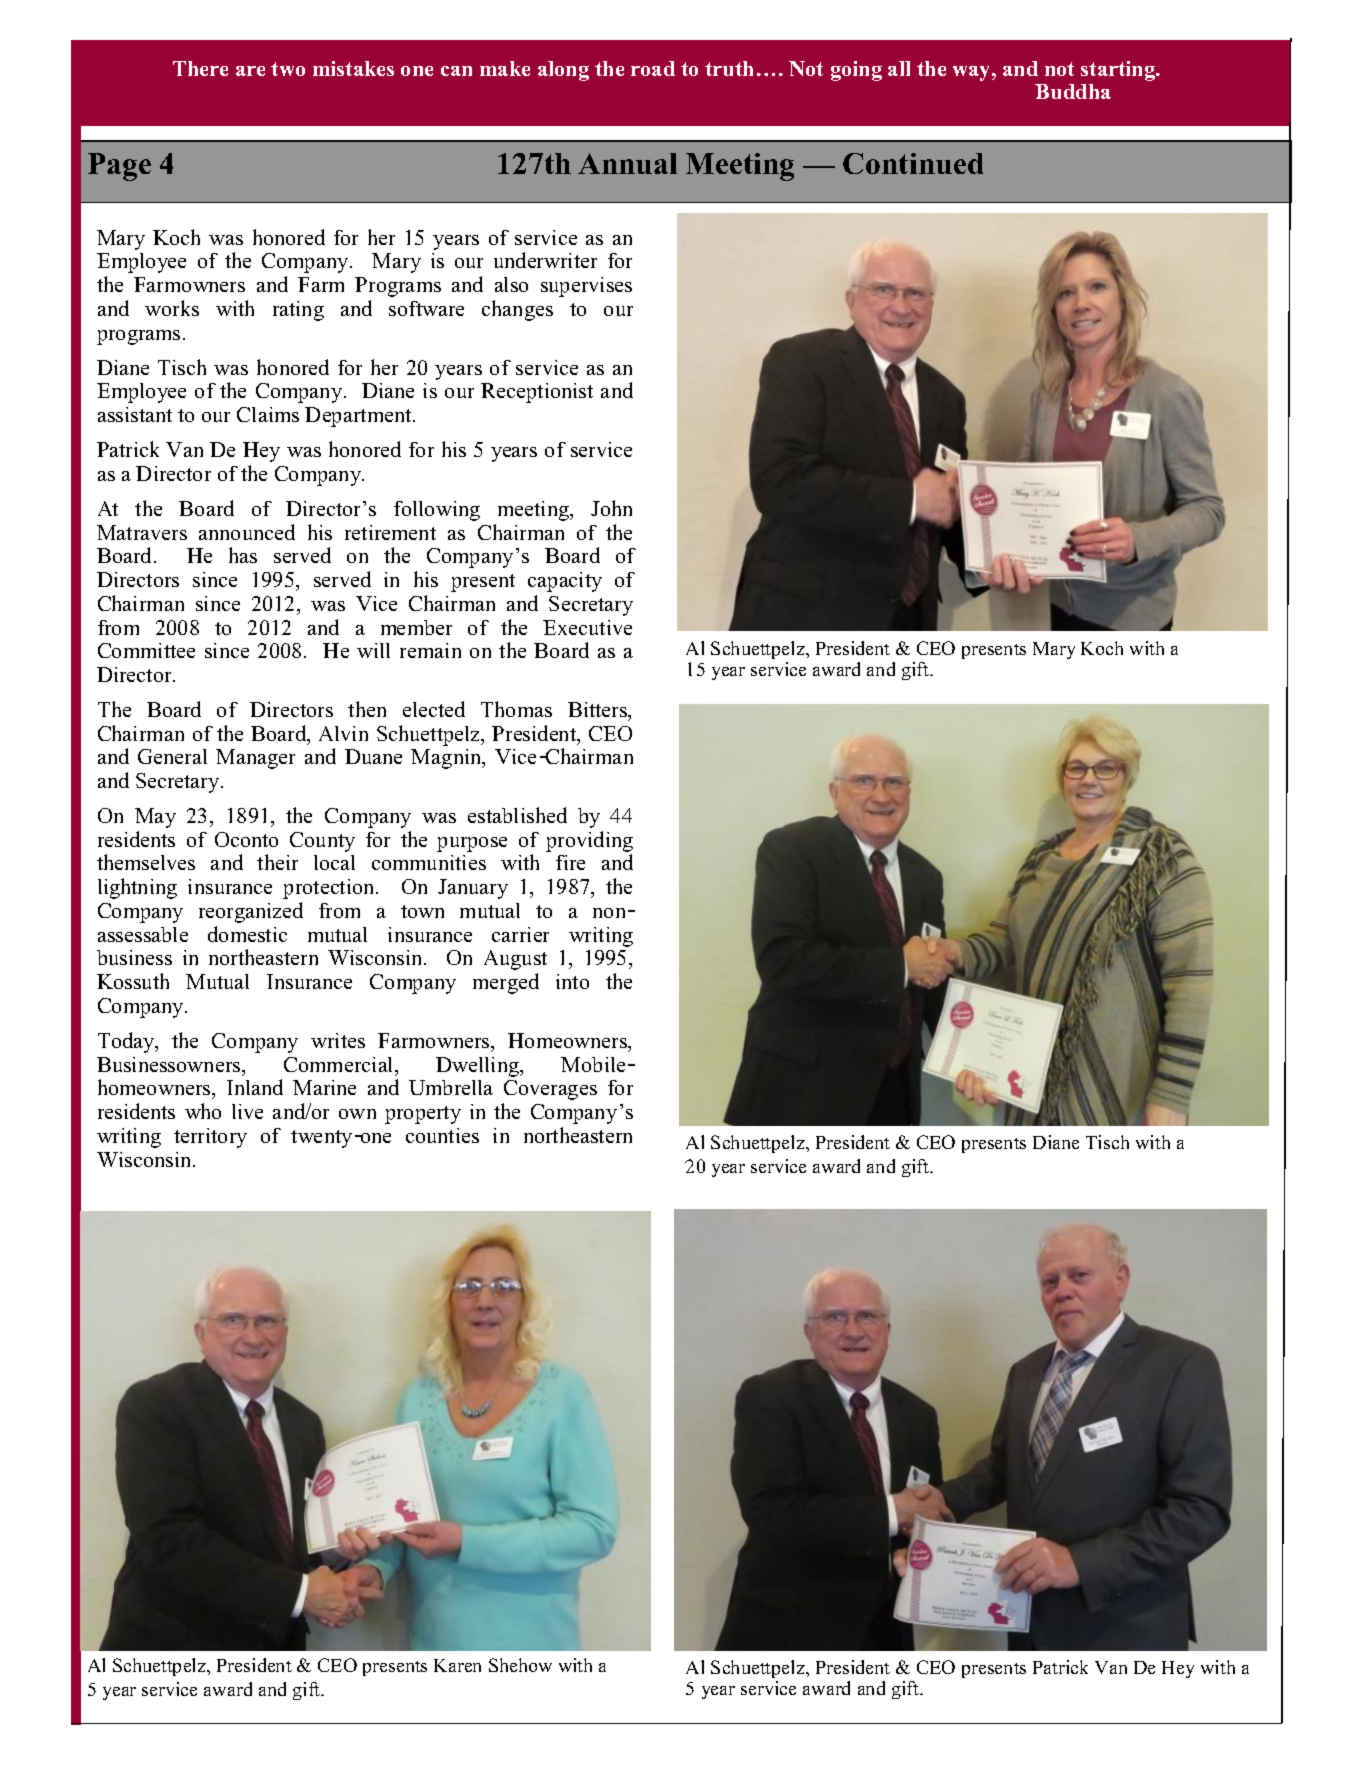 The height and width of the image is (1775, 1372). Describe the element at coordinates (277, 862) in the image. I see `their` at that location.
